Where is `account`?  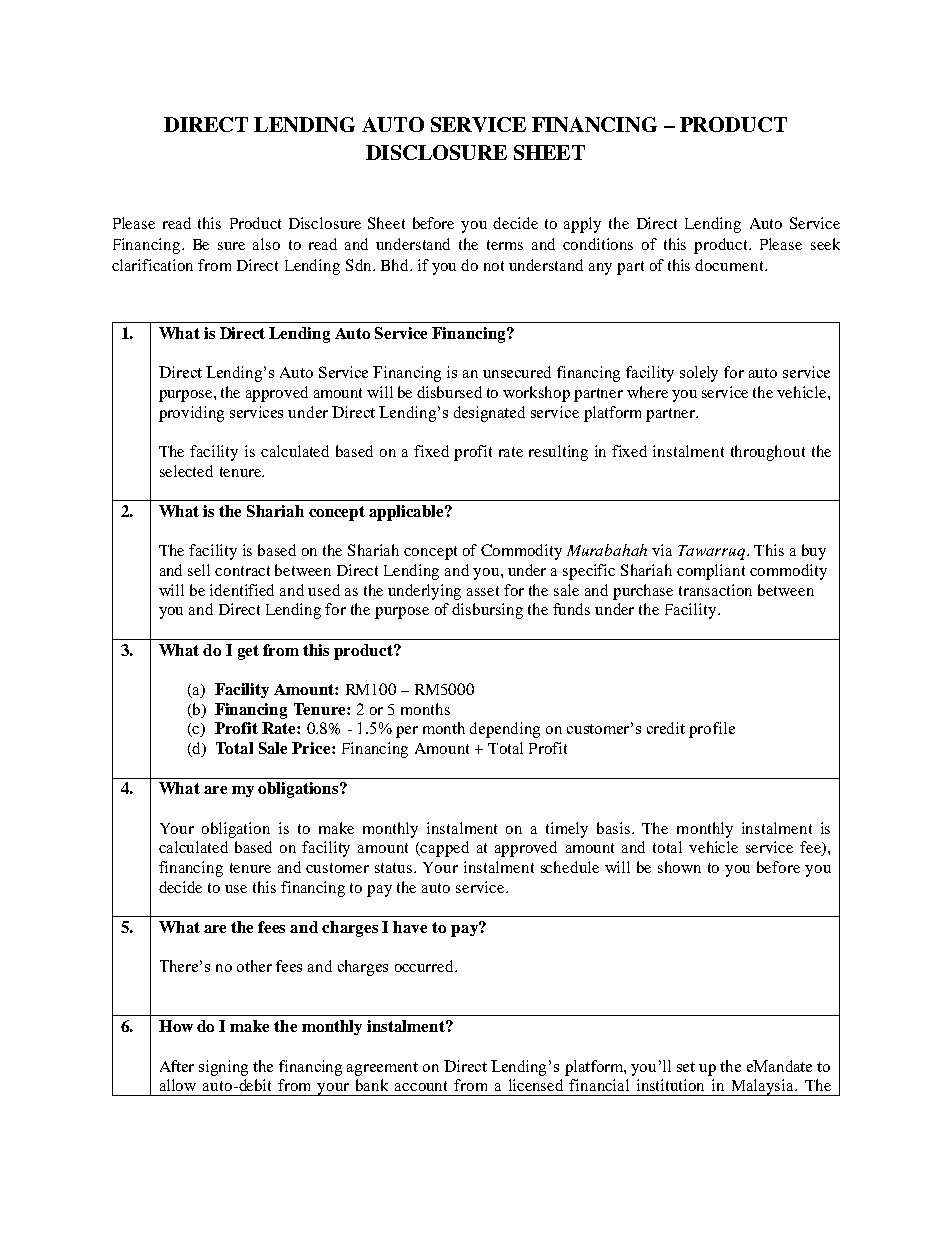
account is located at coordinates (421, 1086).
